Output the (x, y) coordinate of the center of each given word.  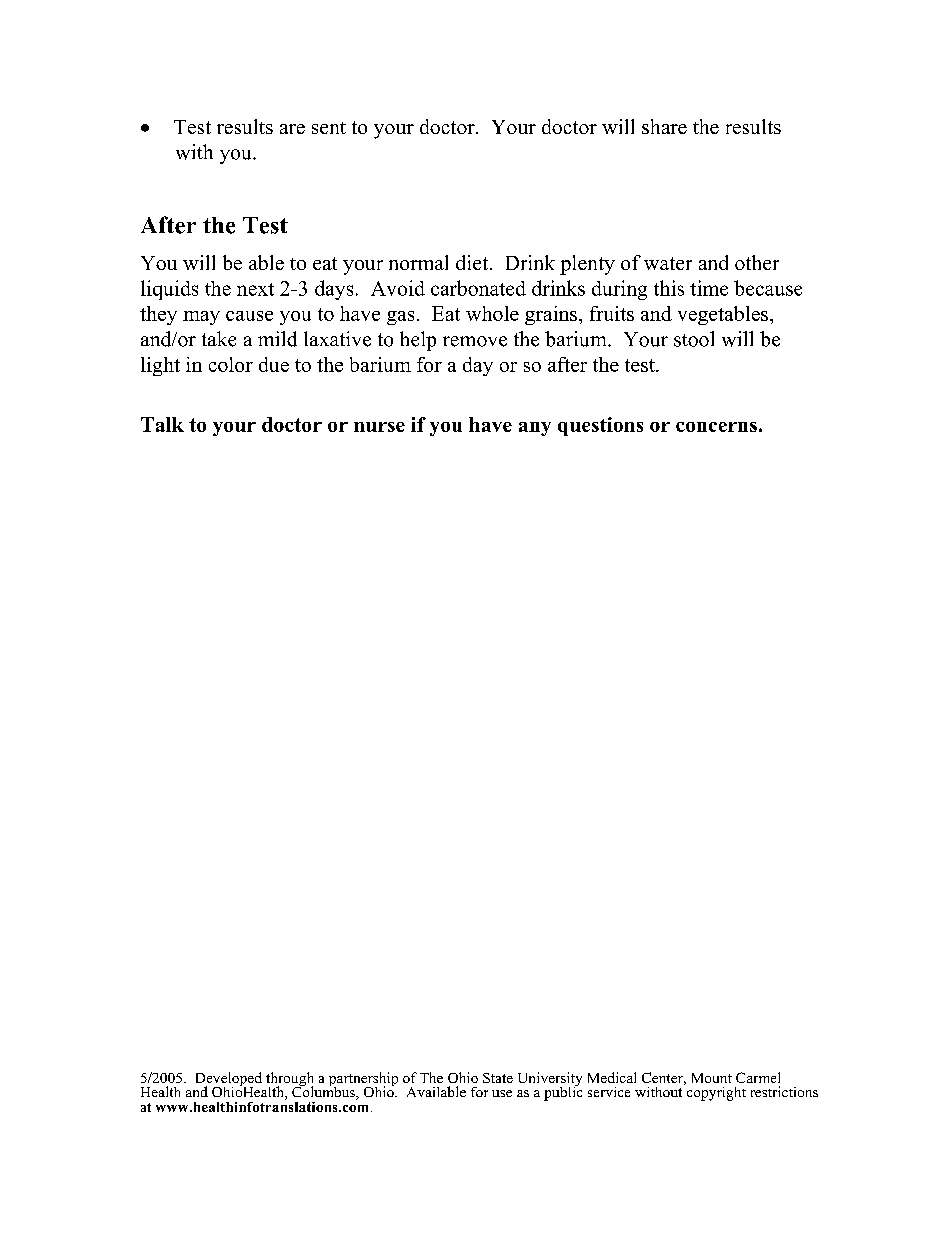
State (498, 1078)
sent (329, 128)
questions (600, 426)
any (535, 429)
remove (475, 341)
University (550, 1080)
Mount (712, 1078)
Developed (229, 1080)
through (289, 1080)
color (231, 364)
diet (472, 262)
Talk (162, 424)
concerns (716, 427)
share (664, 126)
